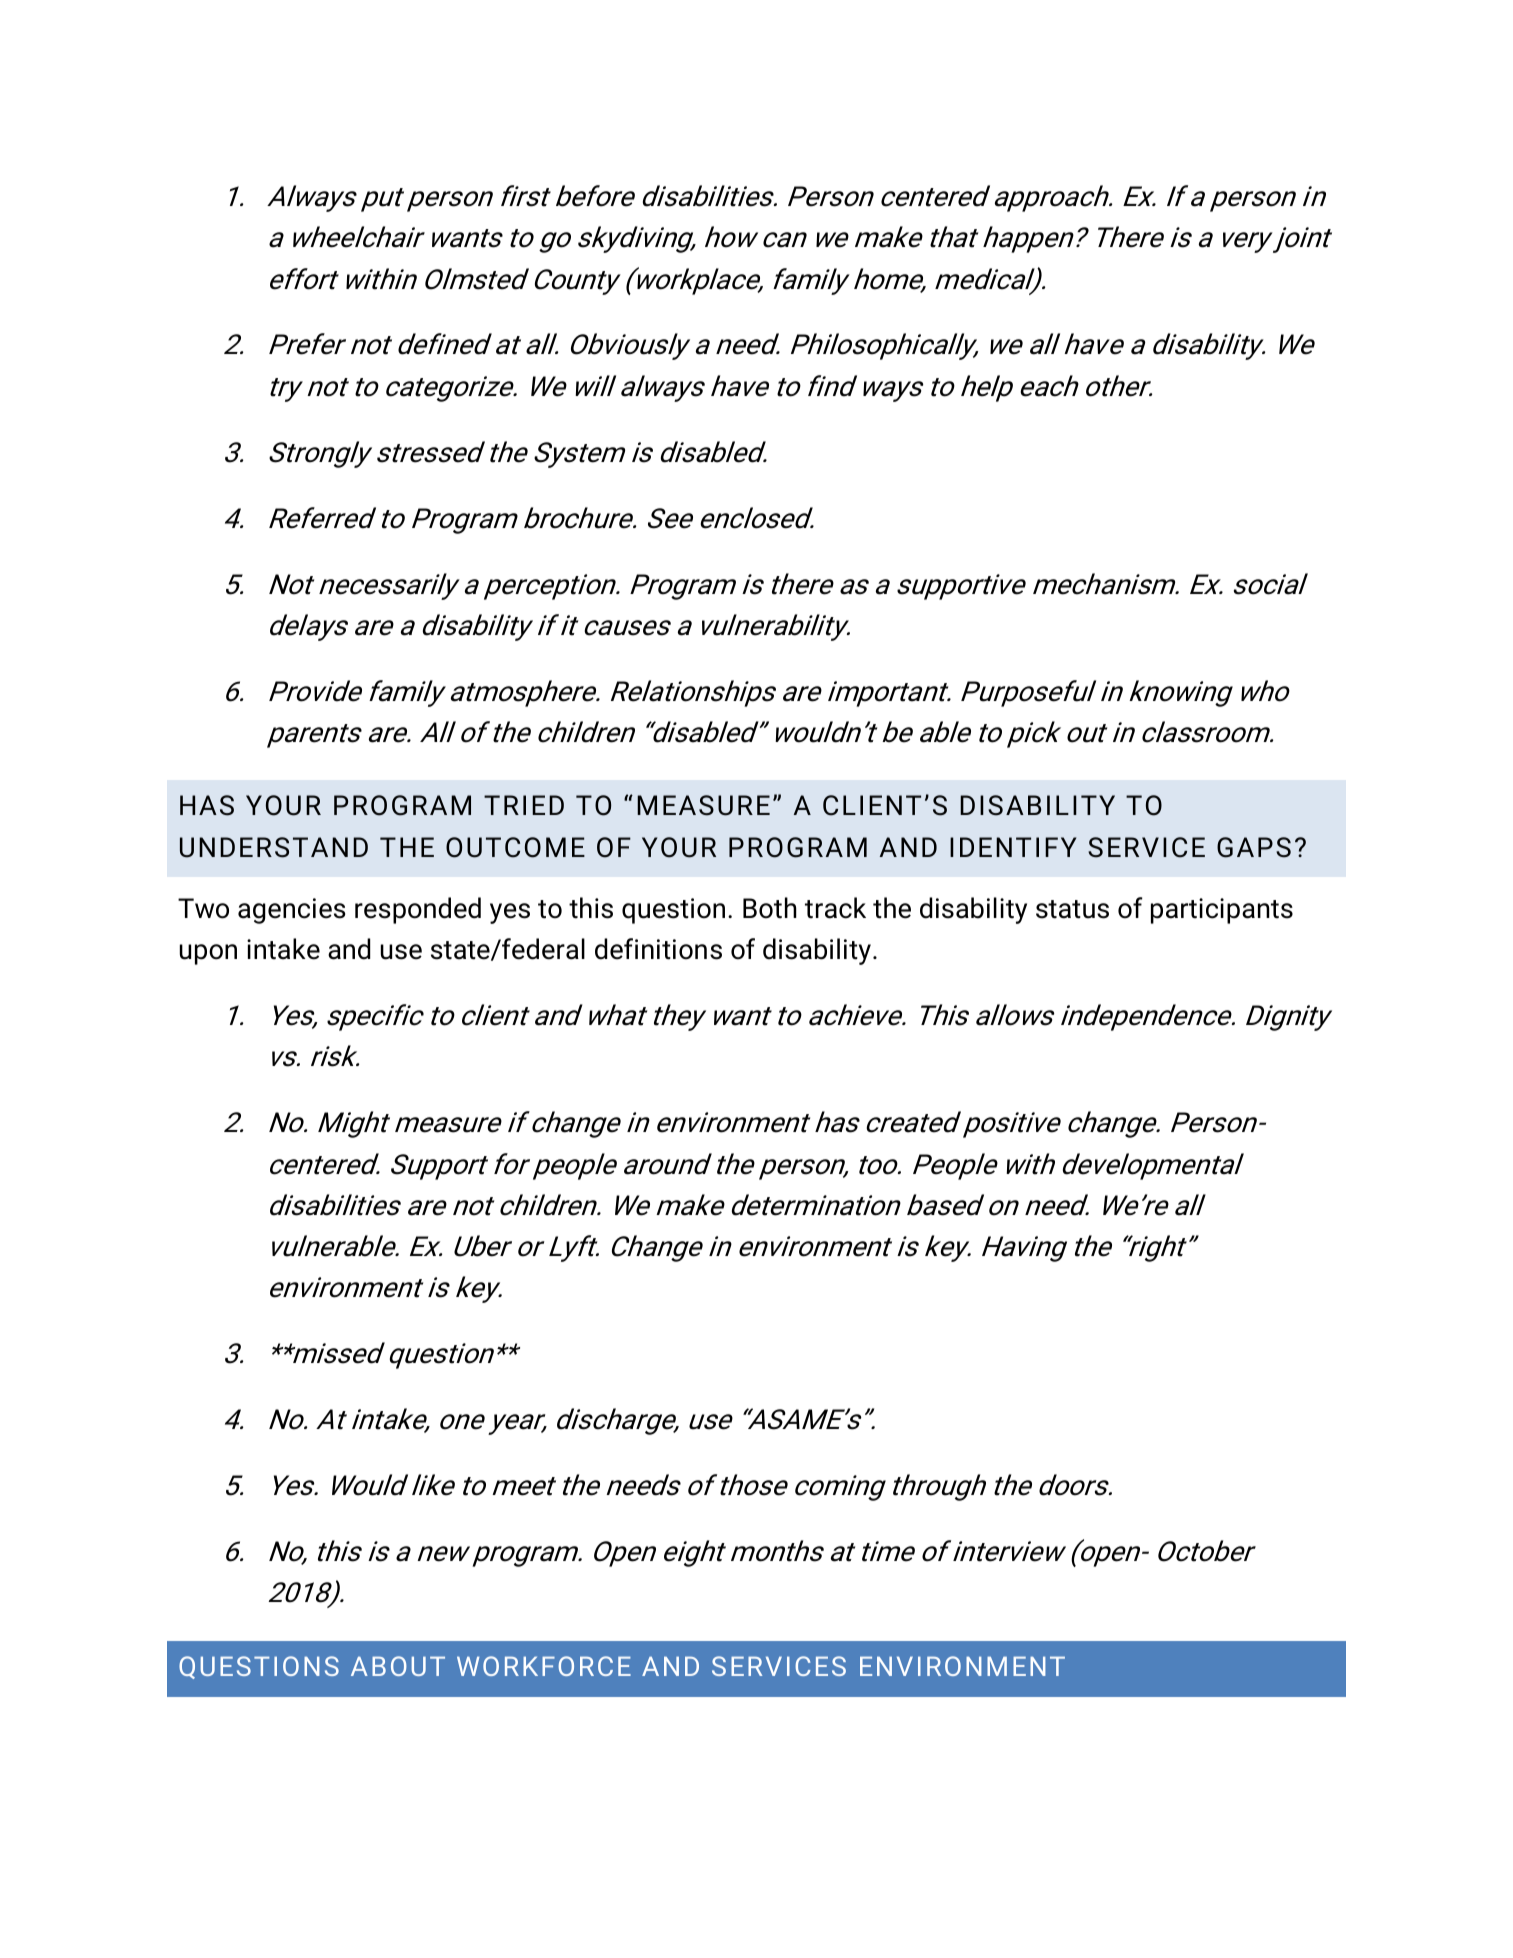 Image resolution: width=1513 pixels, height=1958 pixels. What do you see at coordinates (398, 1666) in the document?
I see `ABOUT` at bounding box center [398, 1666].
